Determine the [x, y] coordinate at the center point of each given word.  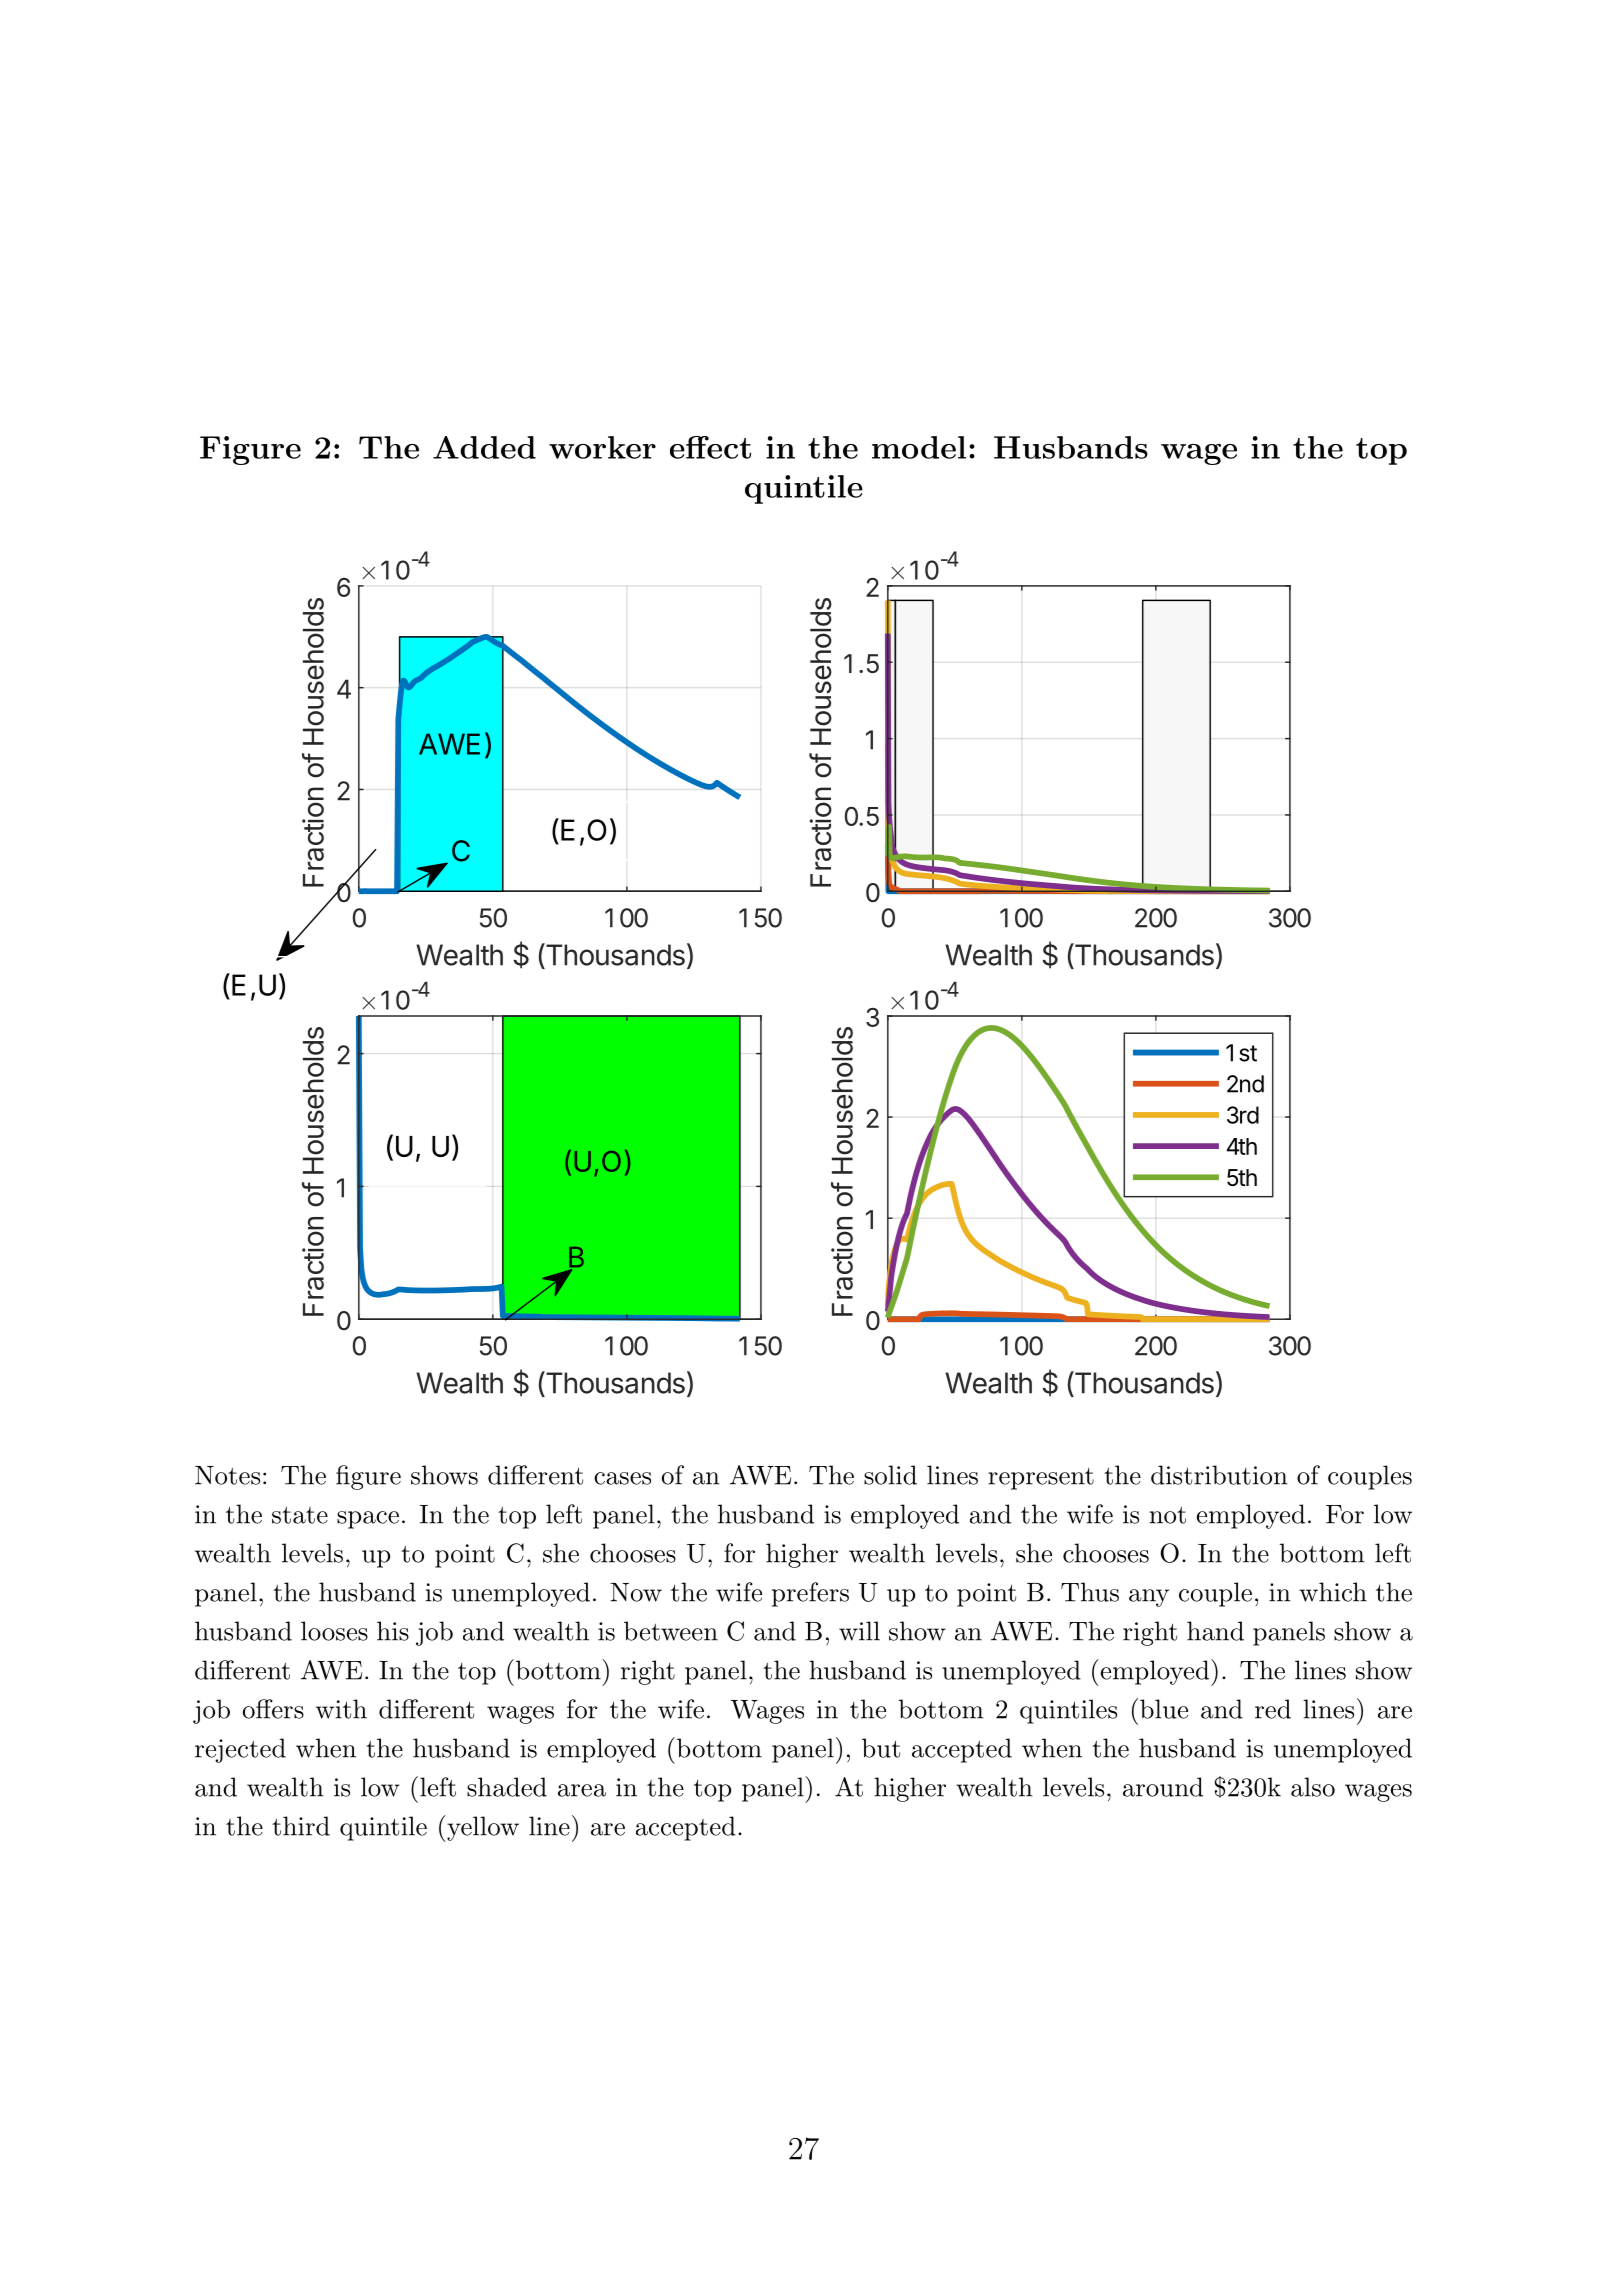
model [919, 447]
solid [890, 1475]
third [301, 1826]
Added [484, 447]
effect [710, 447]
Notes [227, 1475]
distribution [1219, 1475]
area [582, 1790]
